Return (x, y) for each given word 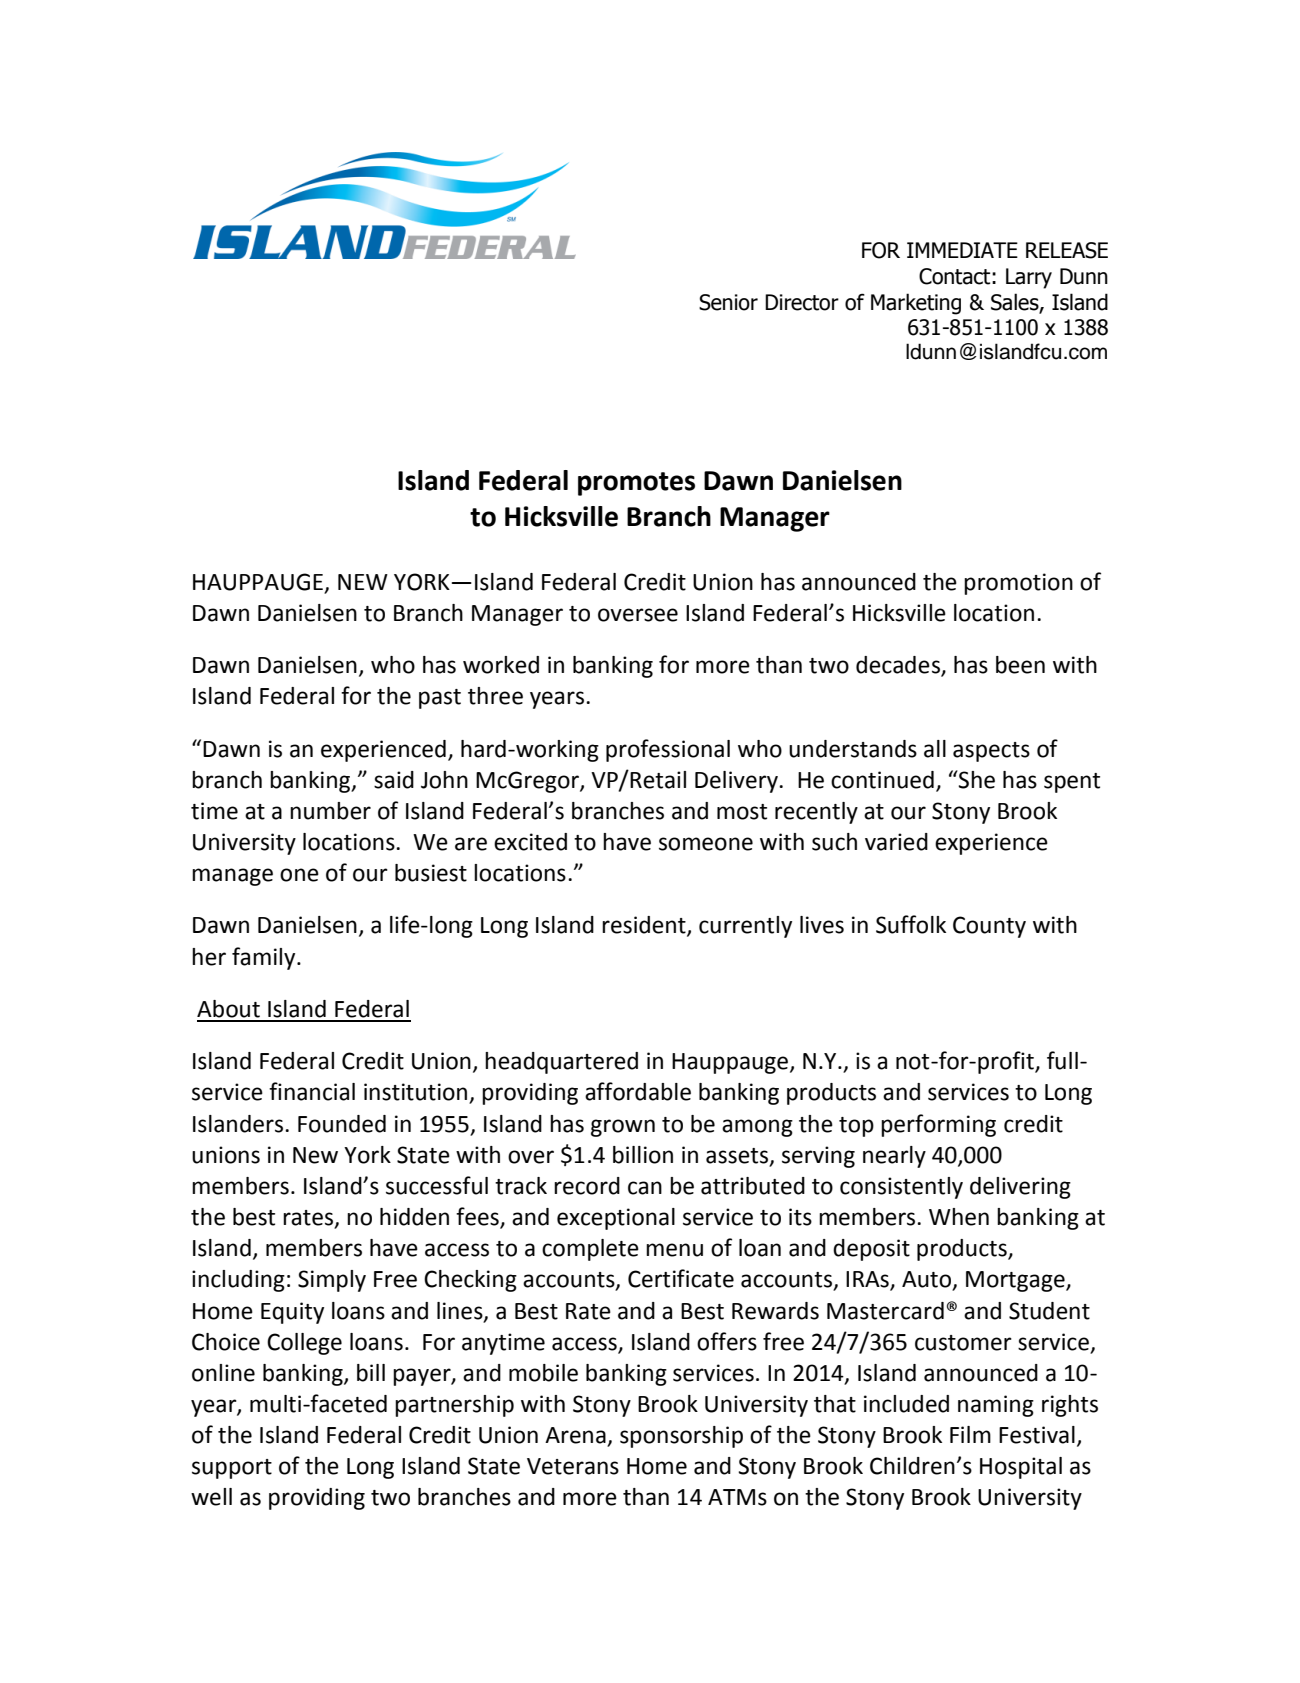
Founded (342, 1124)
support (232, 1469)
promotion (1018, 584)
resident (645, 926)
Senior (728, 302)
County (989, 927)
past (440, 699)
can (645, 1188)
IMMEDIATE (962, 250)
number (330, 811)
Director (802, 302)
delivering (1020, 1188)
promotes (636, 484)
